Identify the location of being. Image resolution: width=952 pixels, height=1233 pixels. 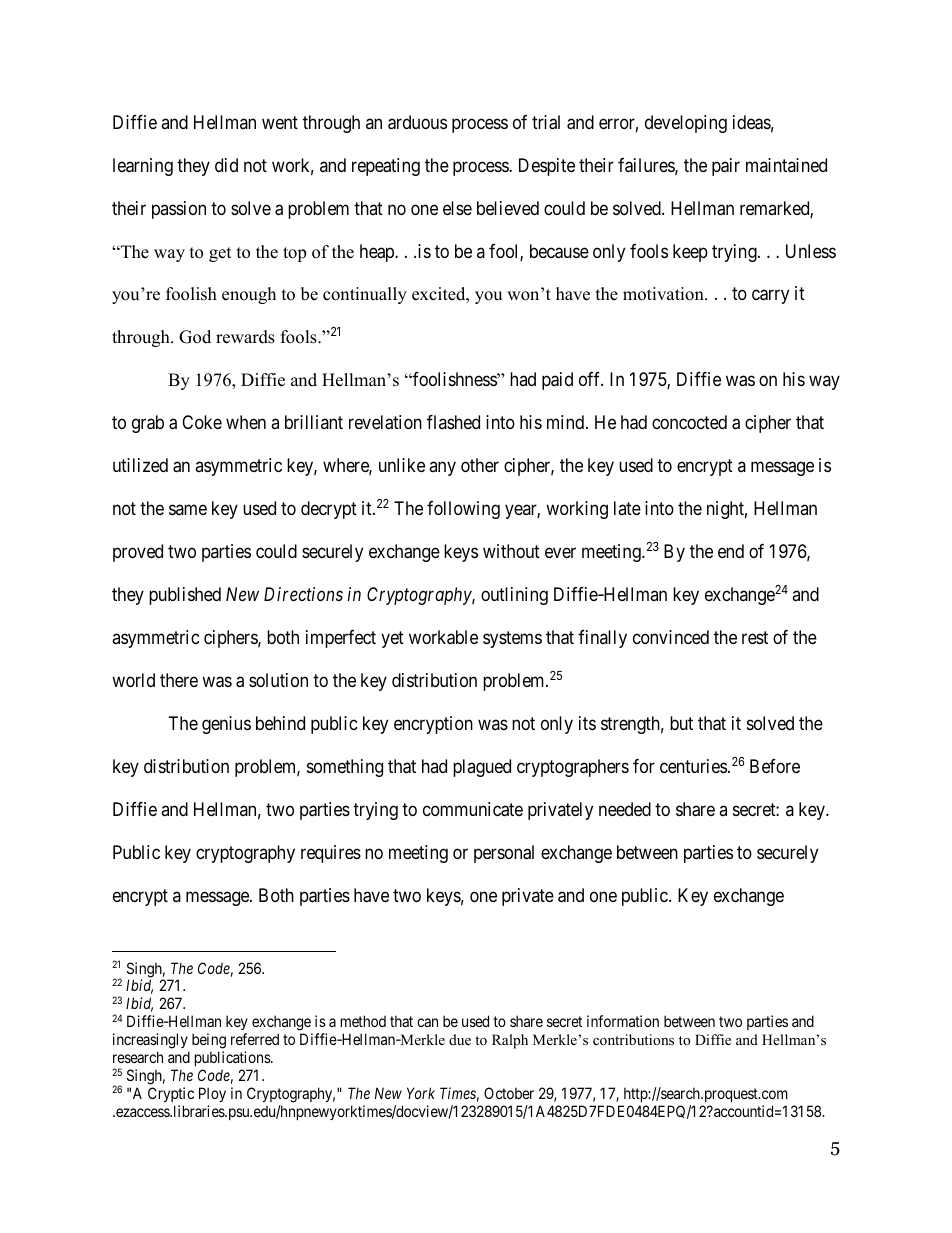
(209, 1042).
